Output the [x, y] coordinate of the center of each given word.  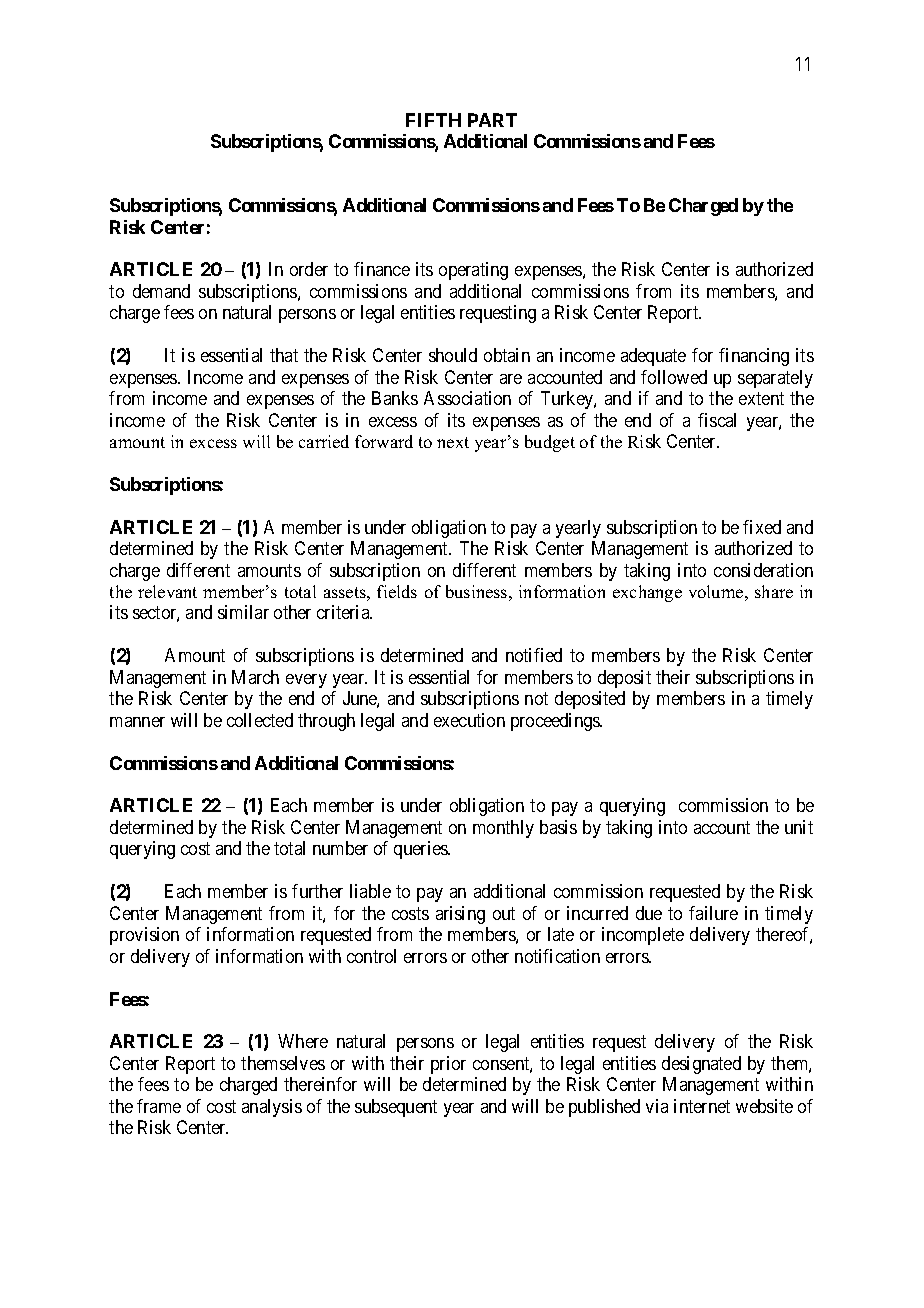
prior [448, 1065]
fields [397, 591]
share [774, 591]
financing [754, 357]
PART [492, 120]
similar [243, 612]
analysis [272, 1108]
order [309, 269]
